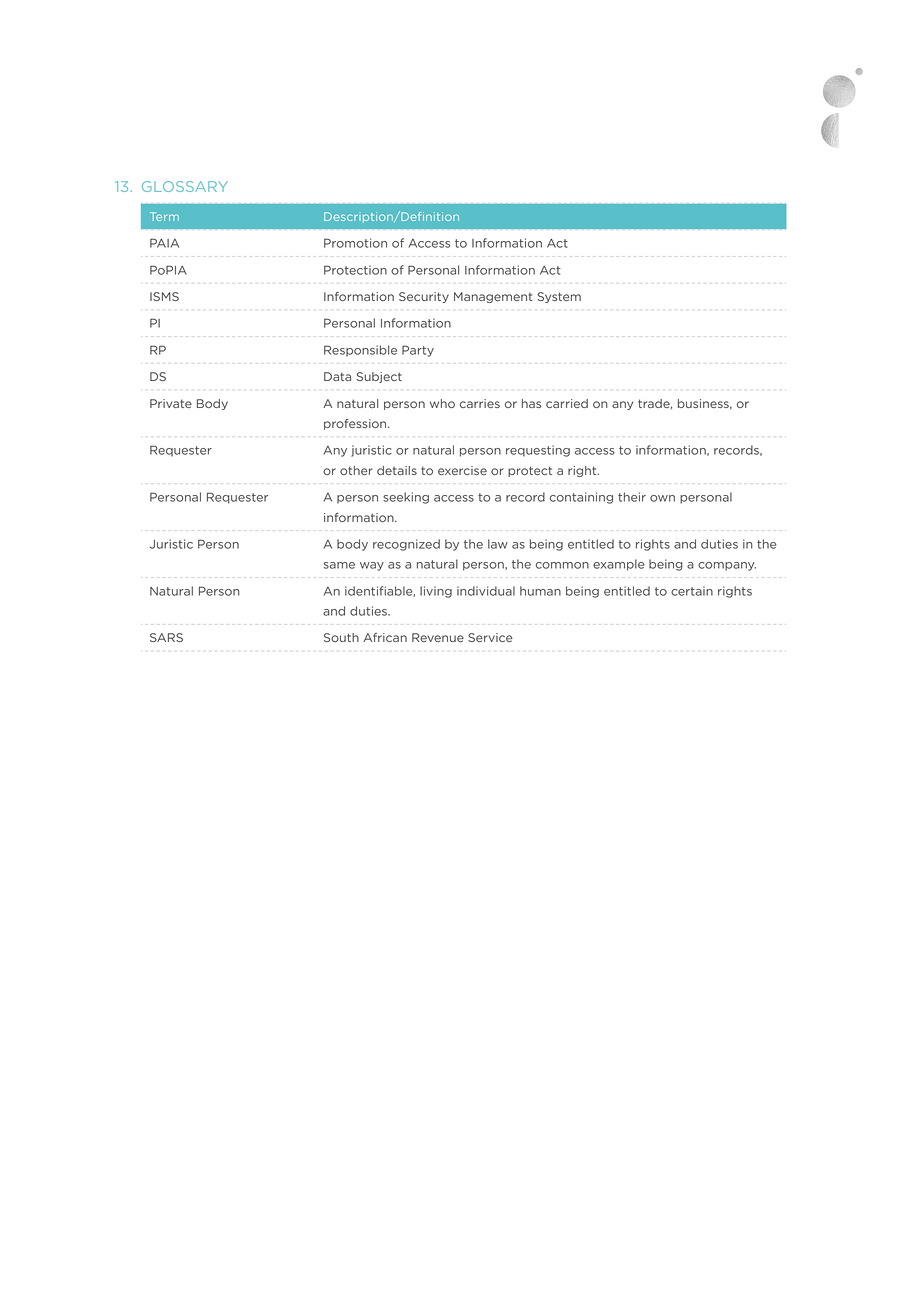 This screenshot has width=924, height=1308. What do you see at coordinates (692, 591) in the screenshot?
I see `certain` at bounding box center [692, 591].
